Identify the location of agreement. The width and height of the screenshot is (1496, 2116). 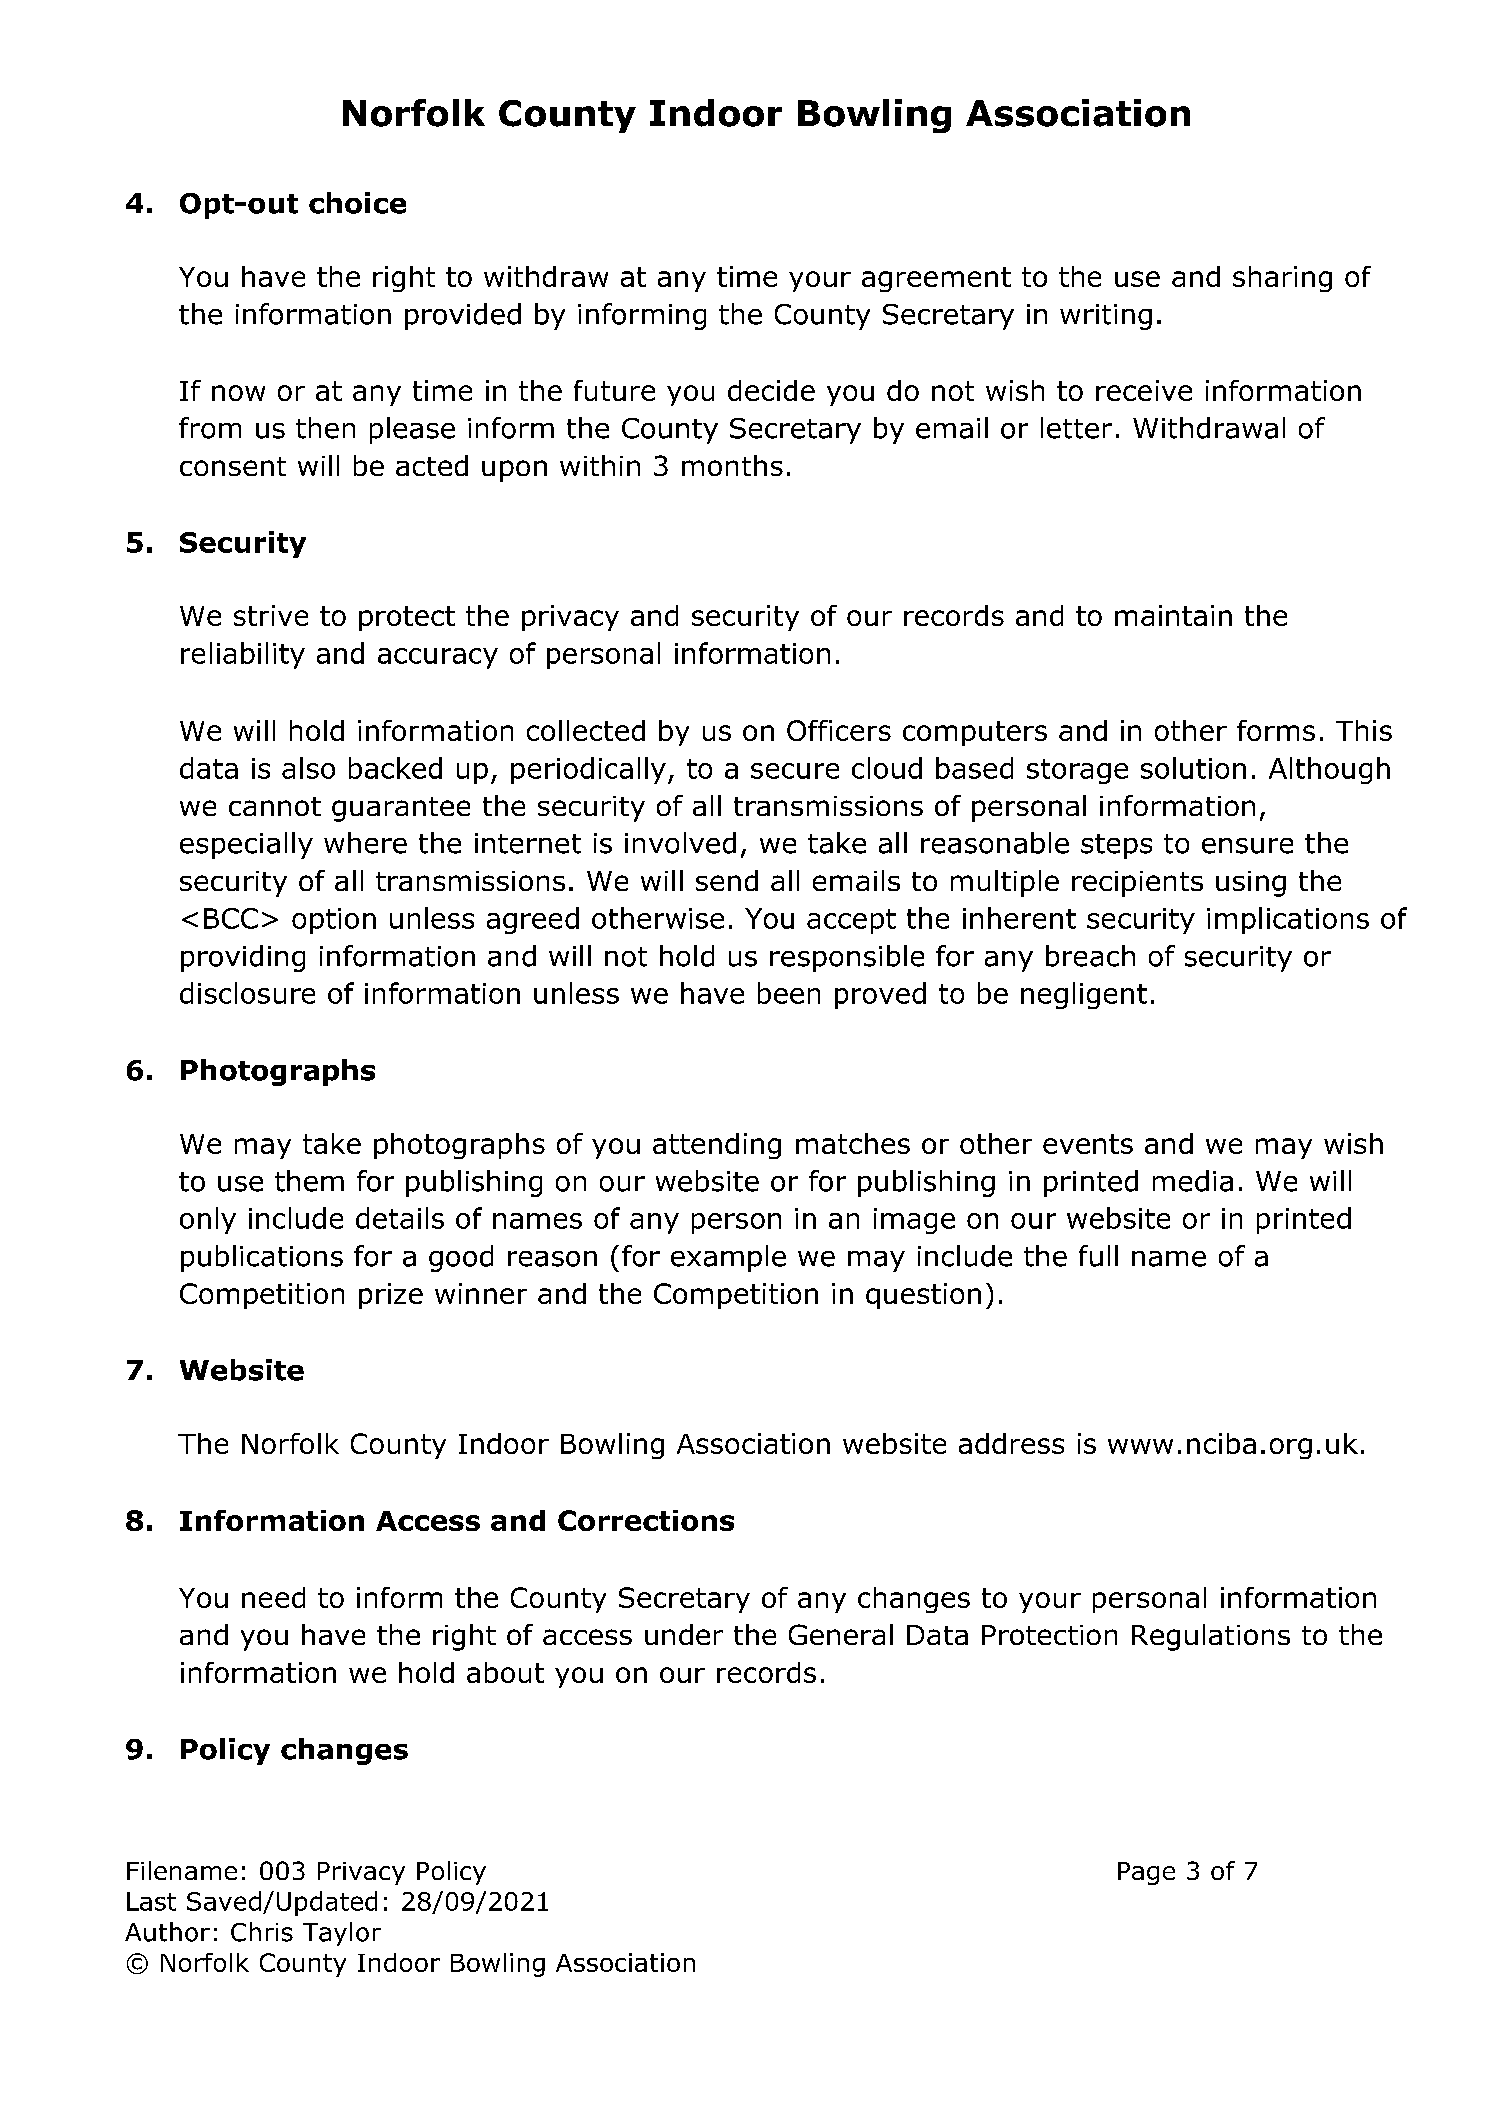
(936, 279).
